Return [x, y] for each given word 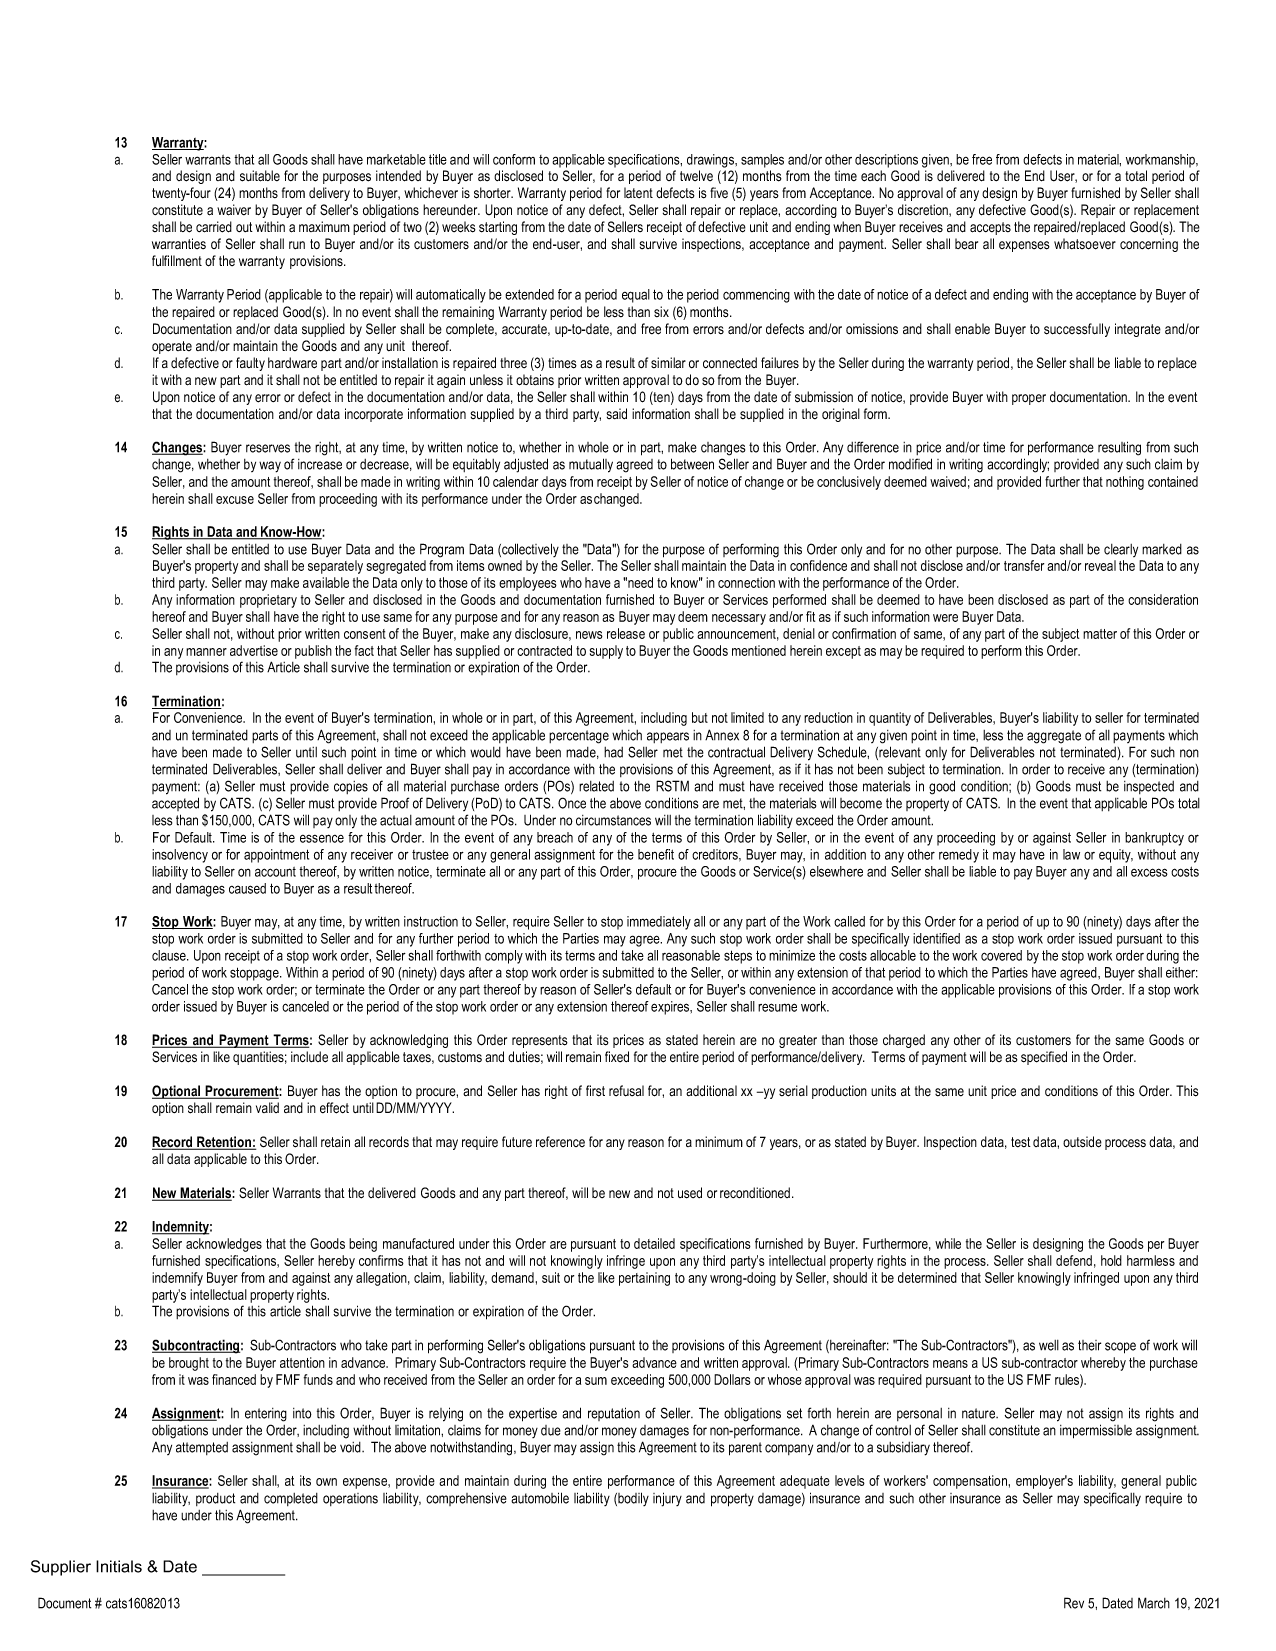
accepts [990, 228]
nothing [1125, 483]
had [613, 752]
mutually [591, 465]
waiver [234, 210]
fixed [617, 1056]
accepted [175, 804]
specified [1044, 1058]
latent [638, 192]
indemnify [177, 1279]
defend [1074, 1260]
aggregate [1054, 737]
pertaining [644, 1279]
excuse [235, 500]
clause [170, 955]
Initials [119, 1566]
